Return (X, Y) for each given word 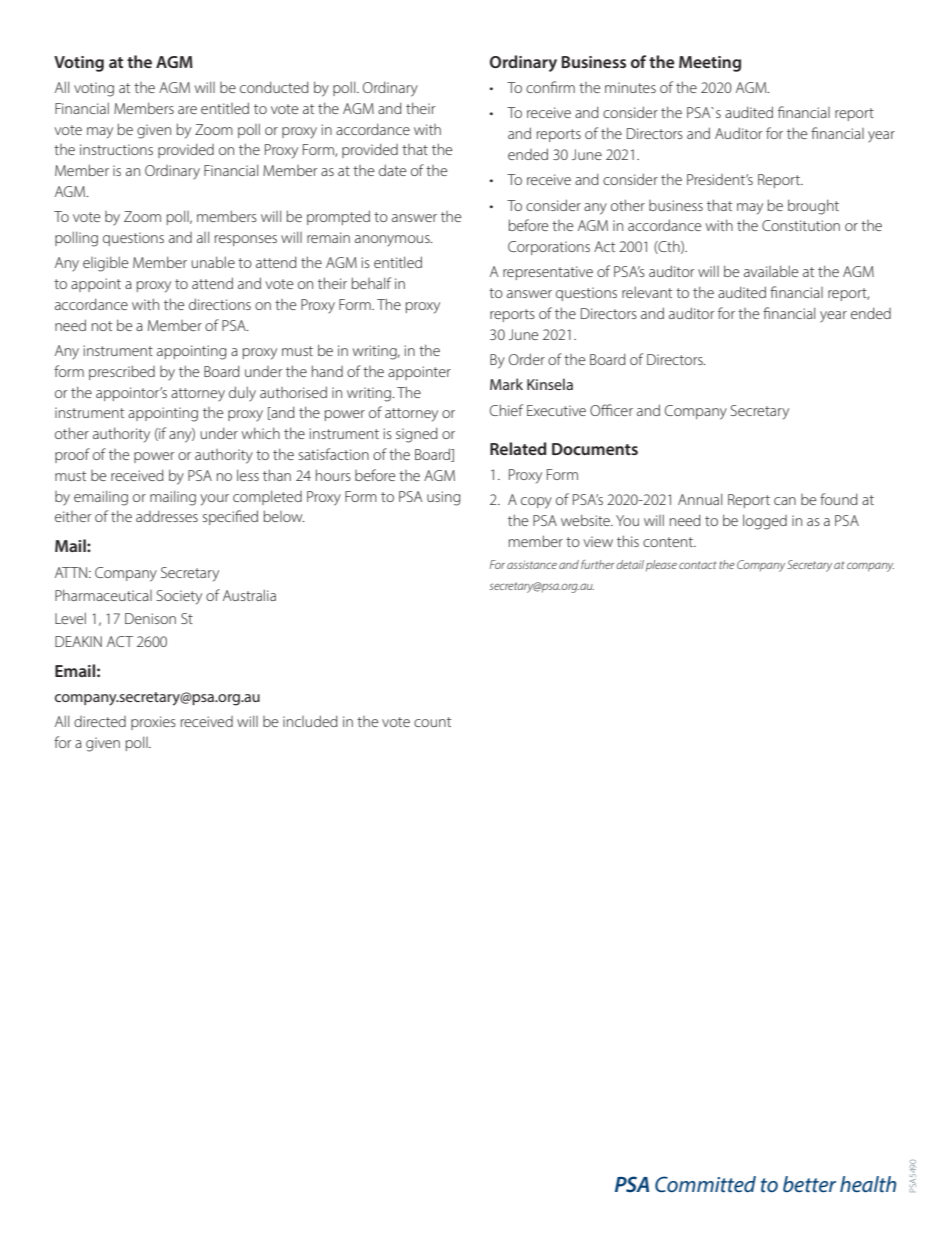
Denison (150, 618)
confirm (550, 87)
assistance (532, 564)
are (187, 110)
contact (698, 565)
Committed (705, 1184)
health (868, 1184)
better (809, 1184)
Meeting (710, 64)
